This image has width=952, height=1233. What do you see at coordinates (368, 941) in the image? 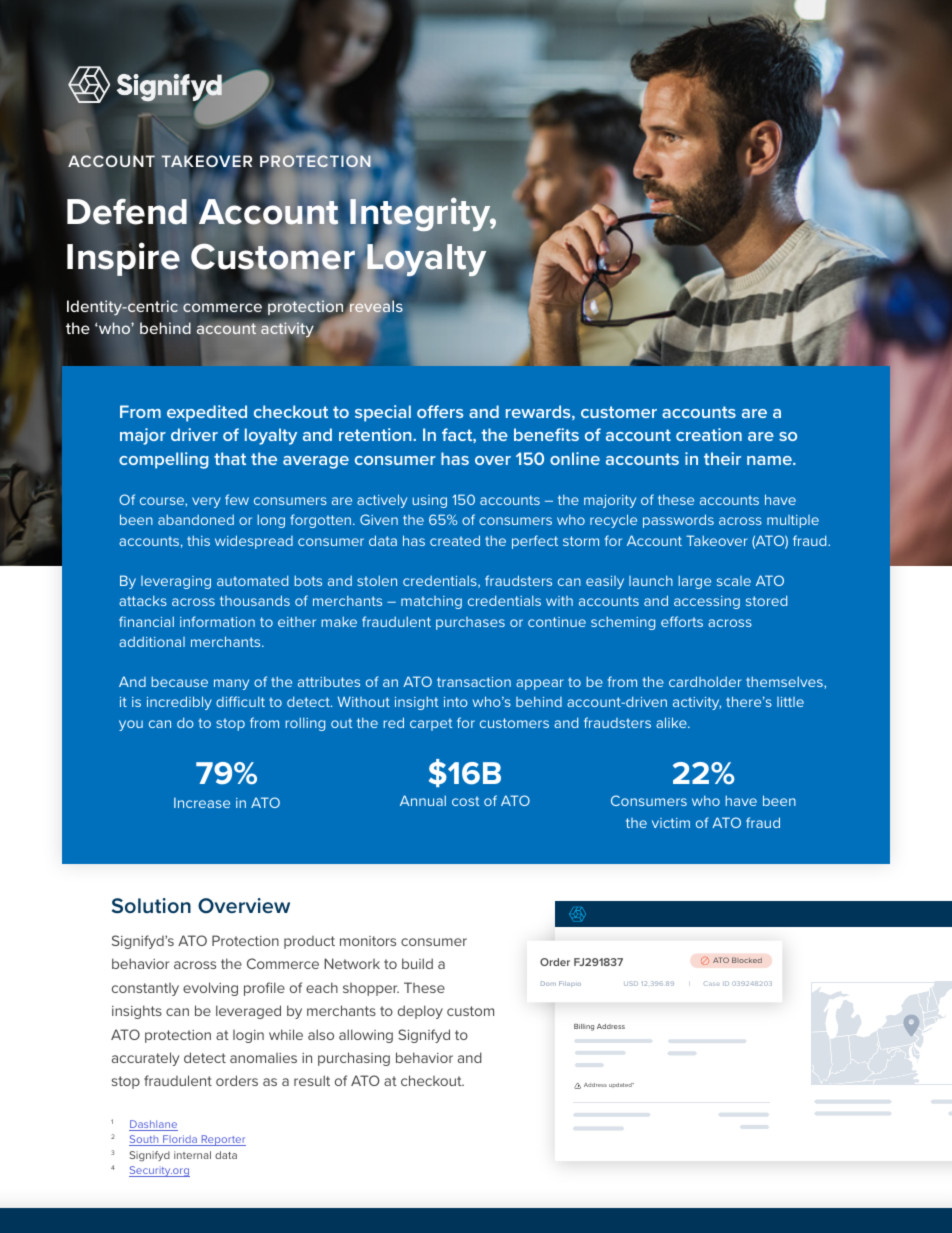
I see `monitors` at bounding box center [368, 941].
